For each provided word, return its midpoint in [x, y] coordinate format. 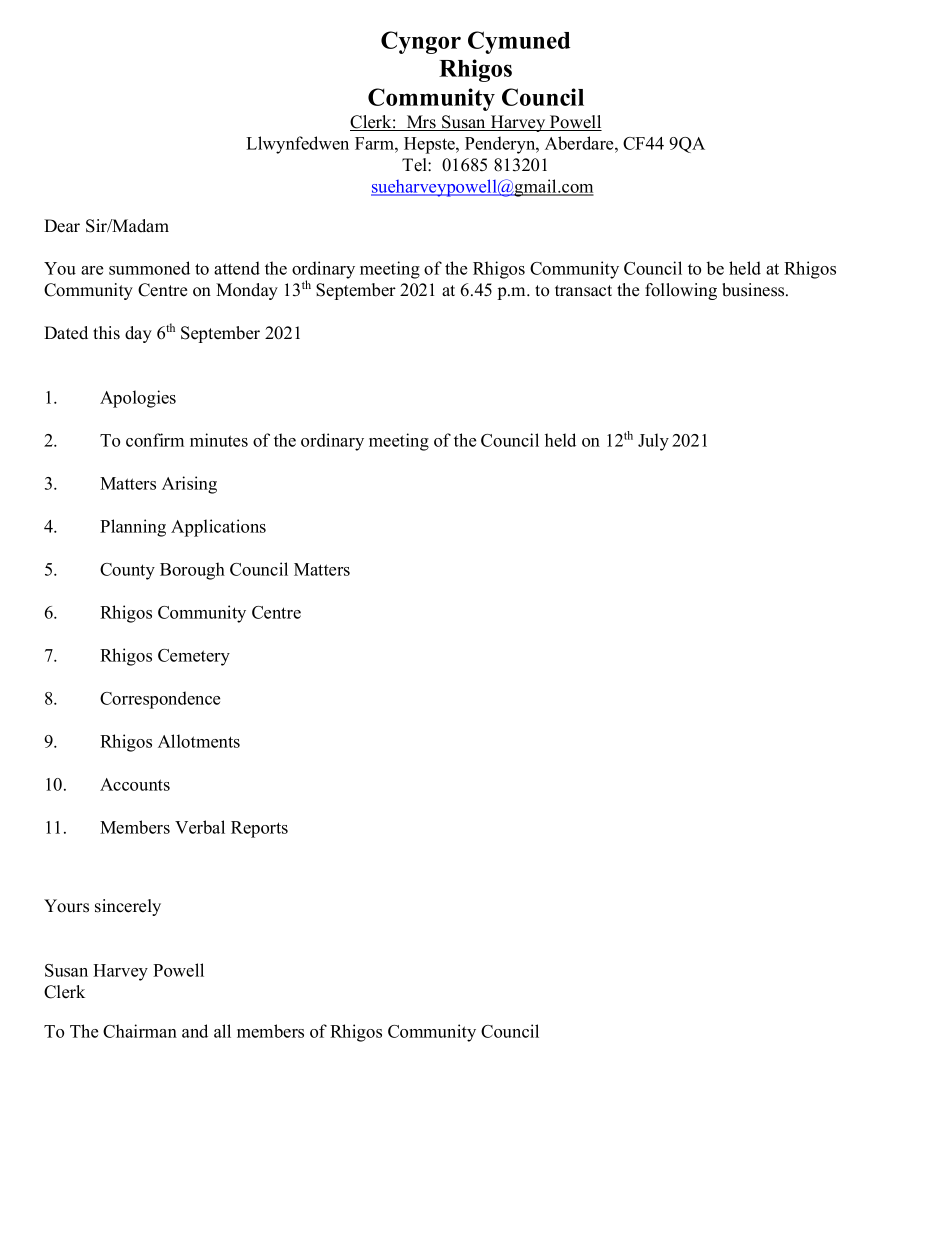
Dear [62, 226]
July [653, 442]
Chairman [140, 1031]
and [195, 1031]
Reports [259, 829]
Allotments [199, 741]
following [681, 291]
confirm [155, 440]
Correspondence [160, 700]
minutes [219, 440]
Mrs [421, 123]
